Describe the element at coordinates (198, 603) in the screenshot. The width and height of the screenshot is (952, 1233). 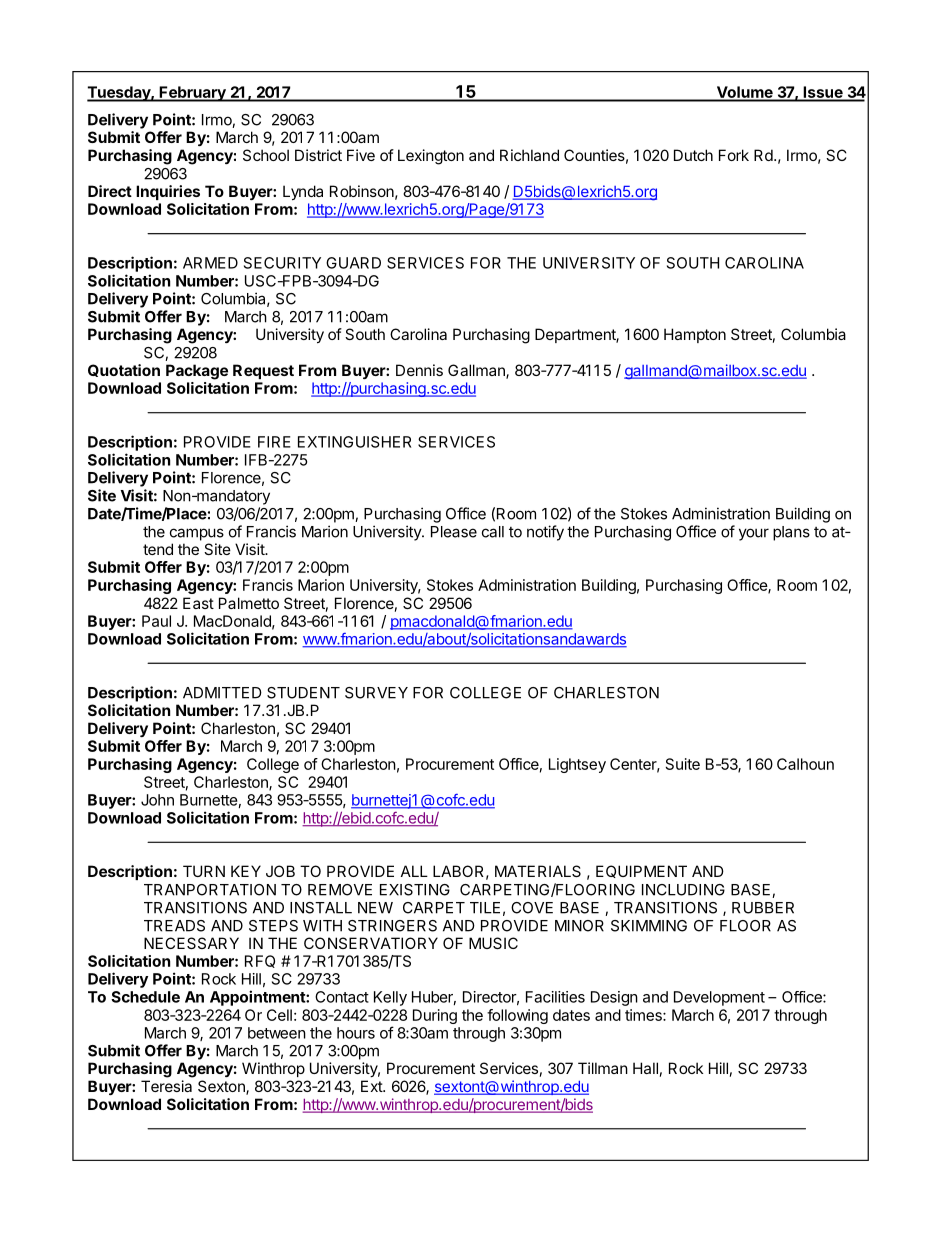
I see `East` at that location.
